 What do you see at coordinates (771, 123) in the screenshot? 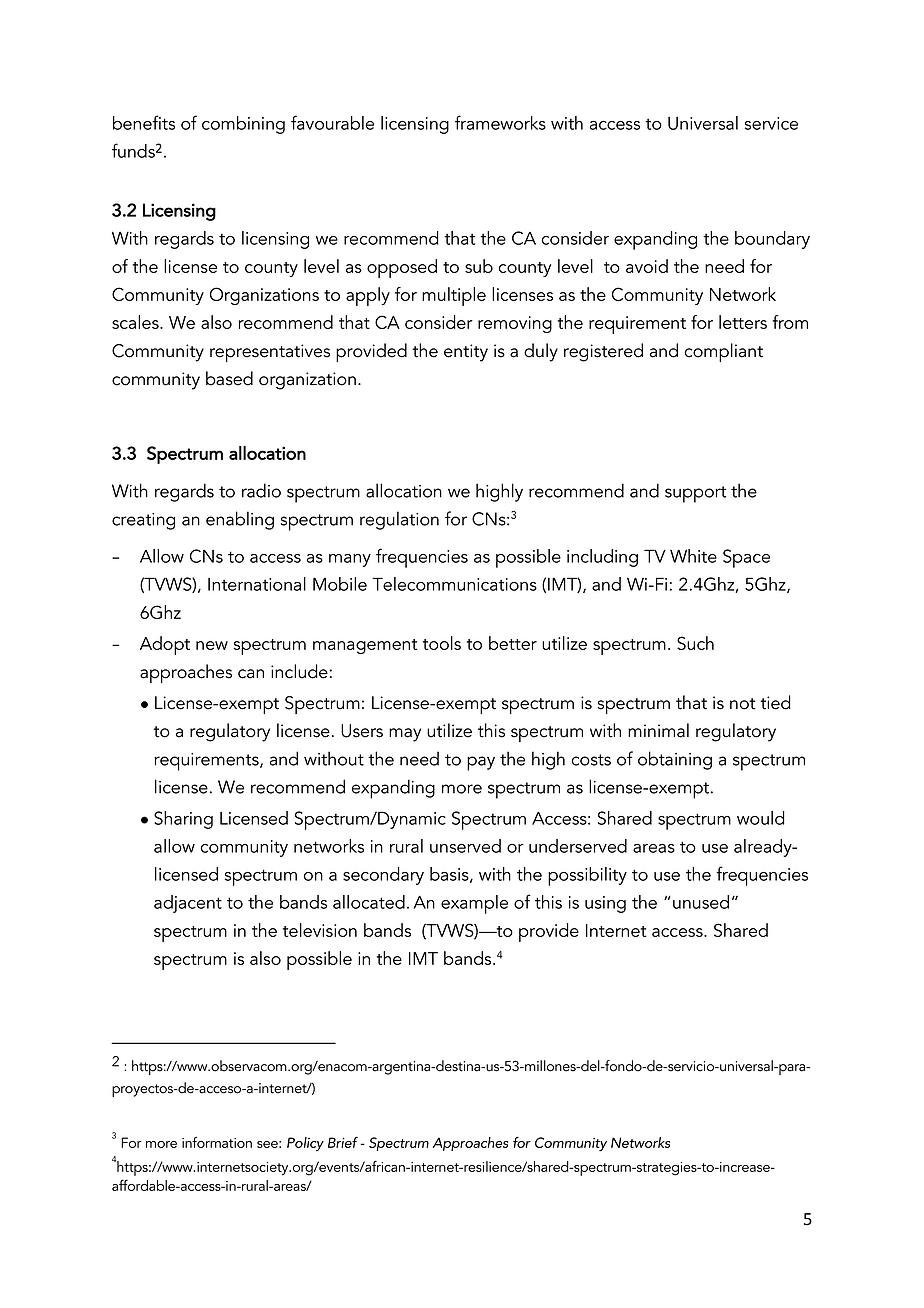
I see `service` at bounding box center [771, 123].
